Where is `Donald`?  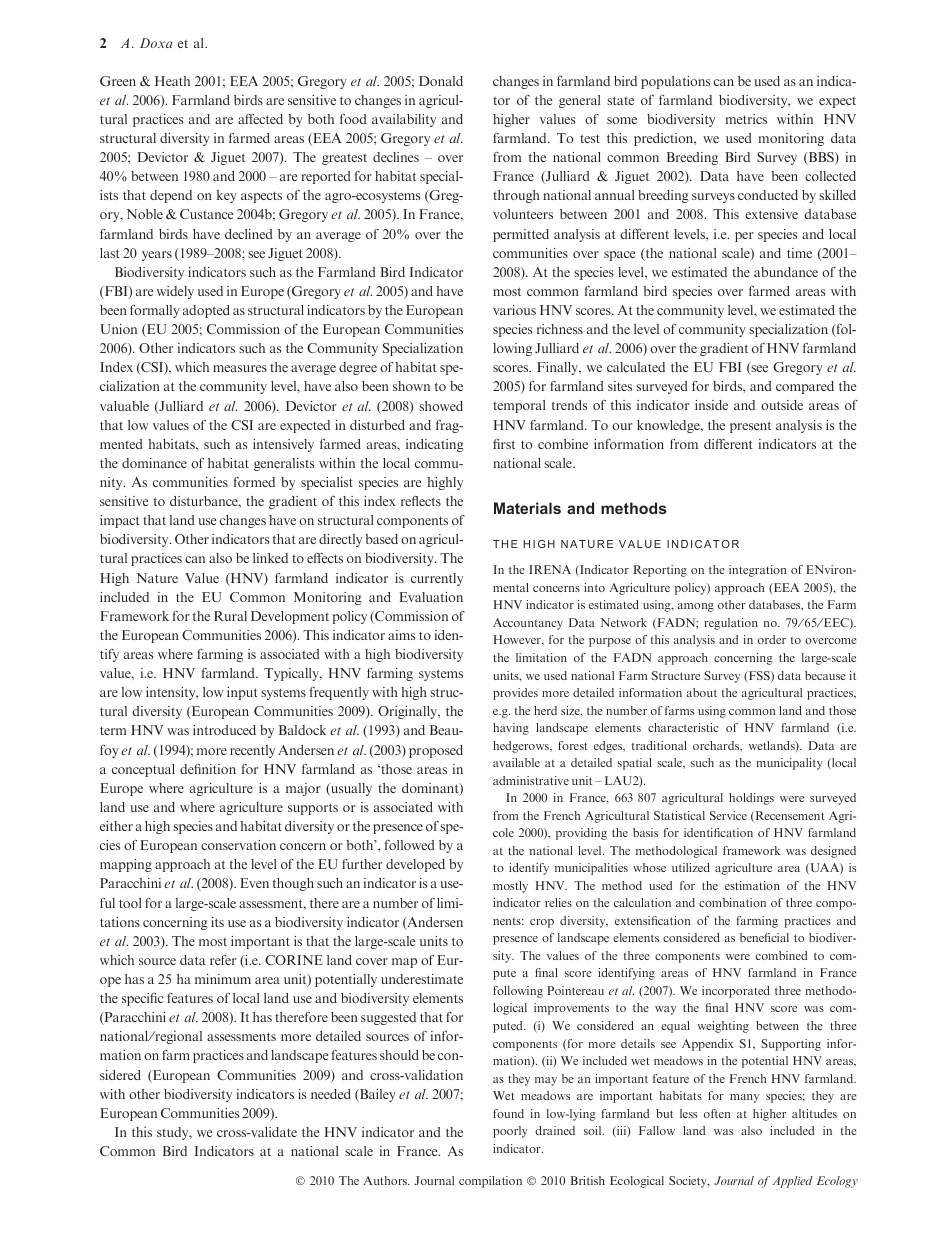
Donald is located at coordinates (441, 81).
